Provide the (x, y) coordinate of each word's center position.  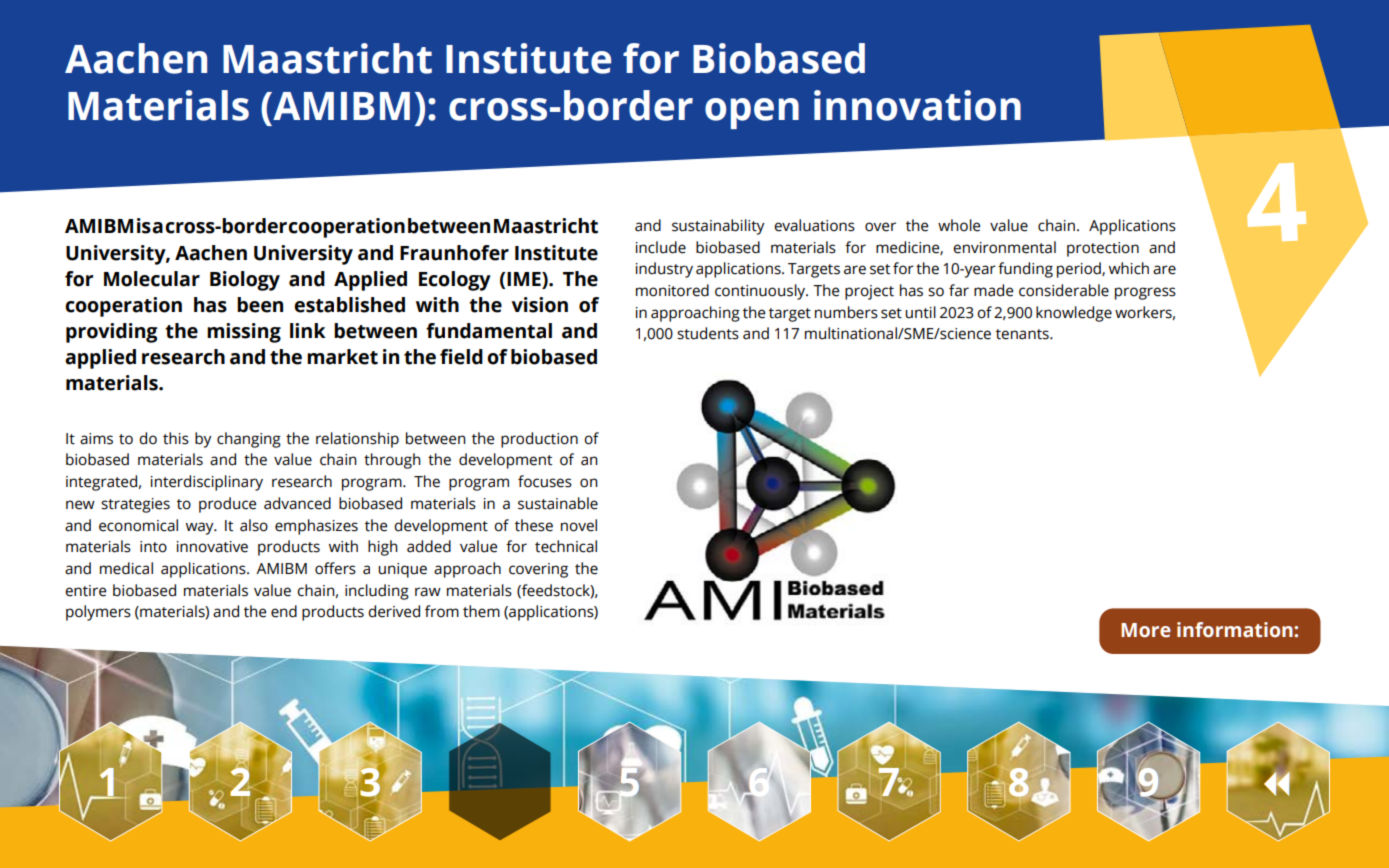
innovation (917, 105)
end (284, 611)
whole (959, 225)
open (752, 113)
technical (566, 546)
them (481, 611)
